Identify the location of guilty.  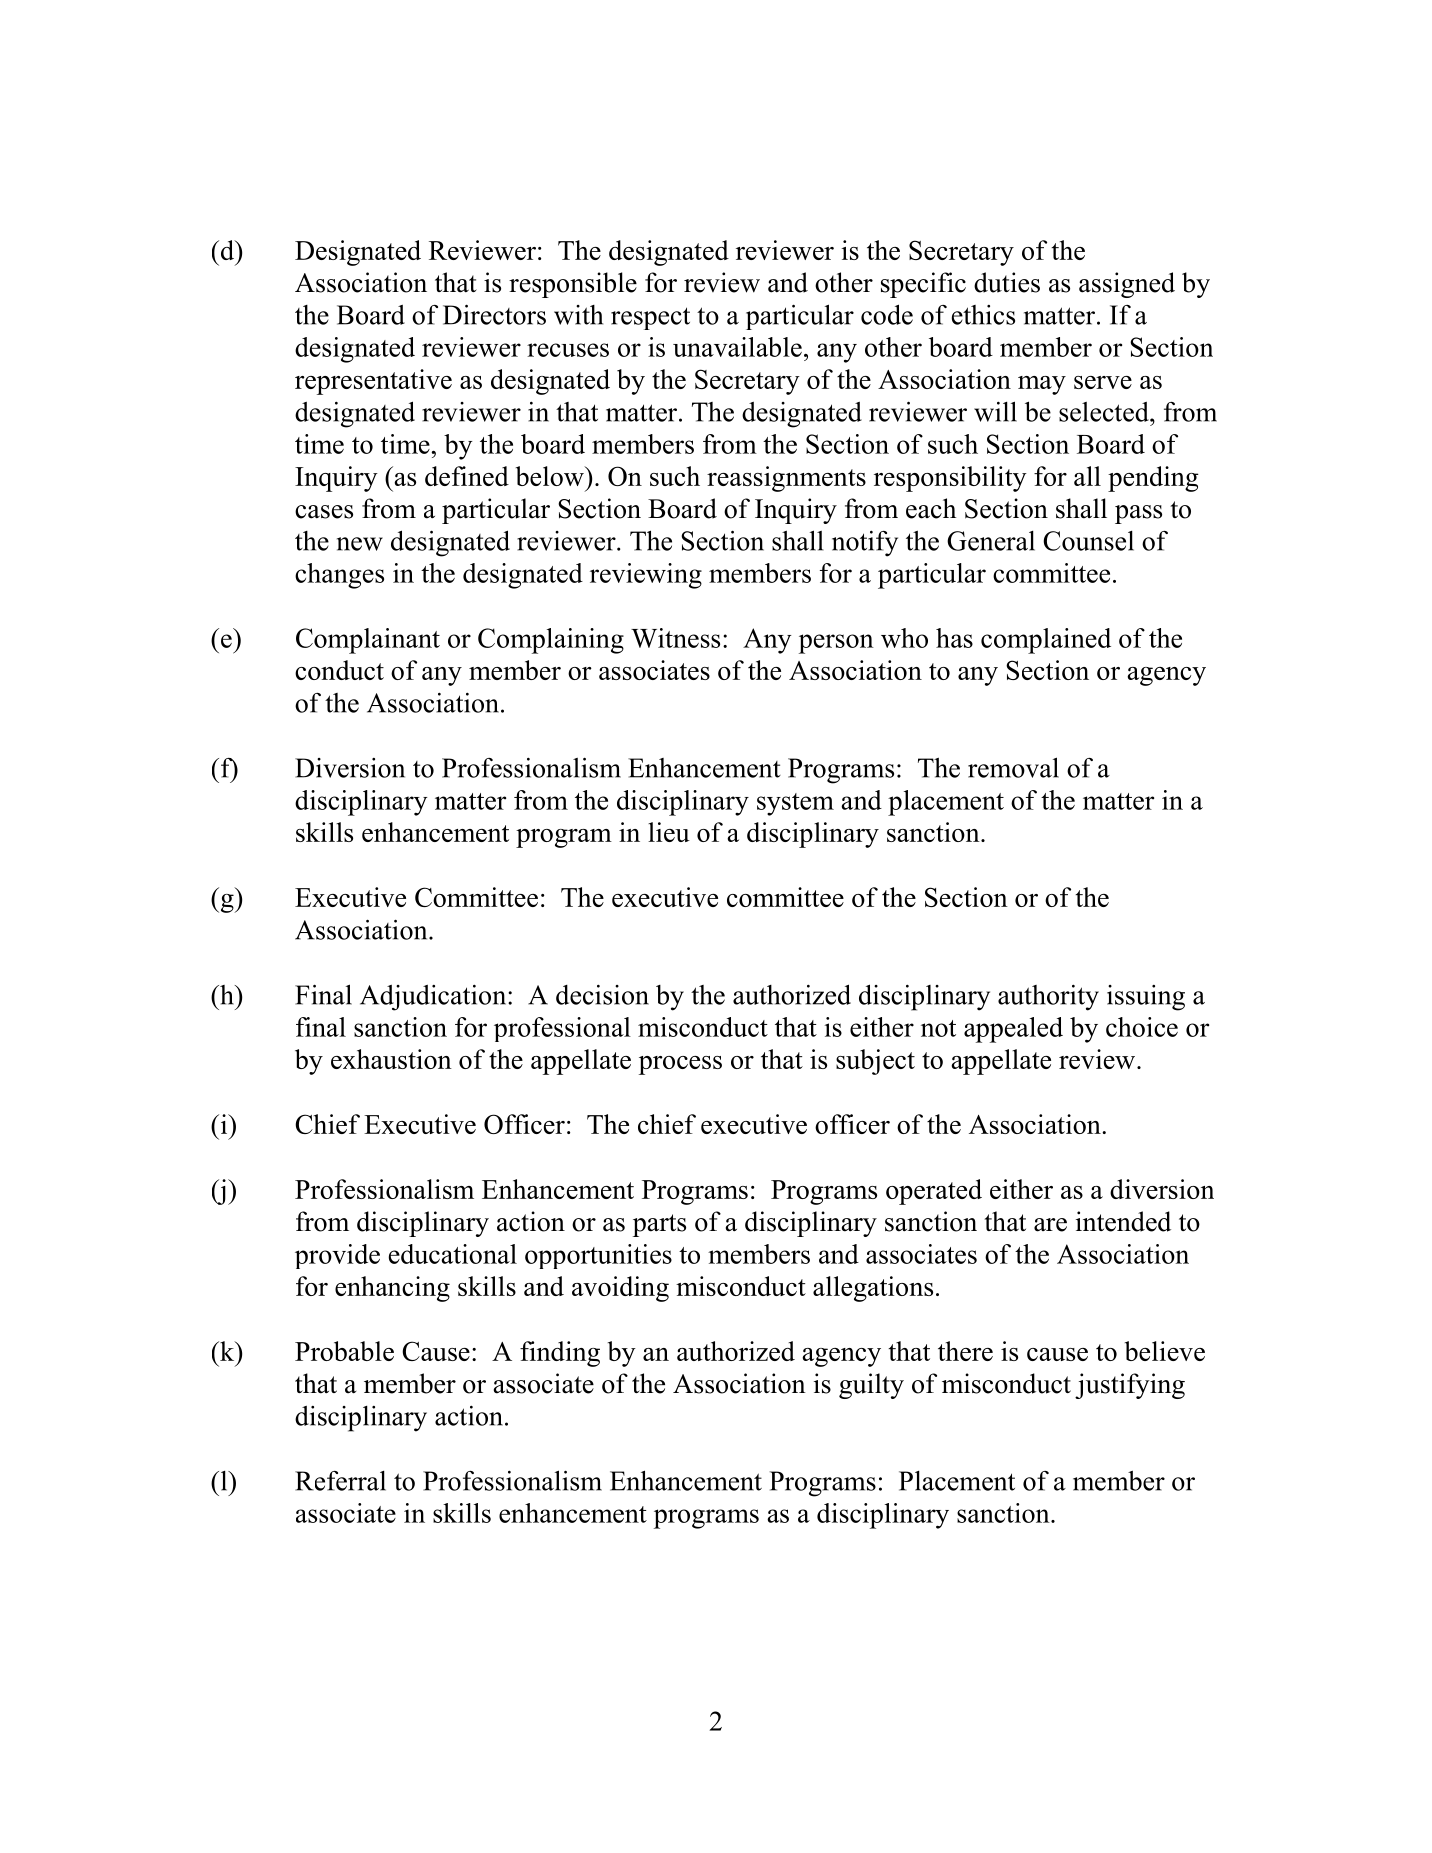
(871, 1386).
